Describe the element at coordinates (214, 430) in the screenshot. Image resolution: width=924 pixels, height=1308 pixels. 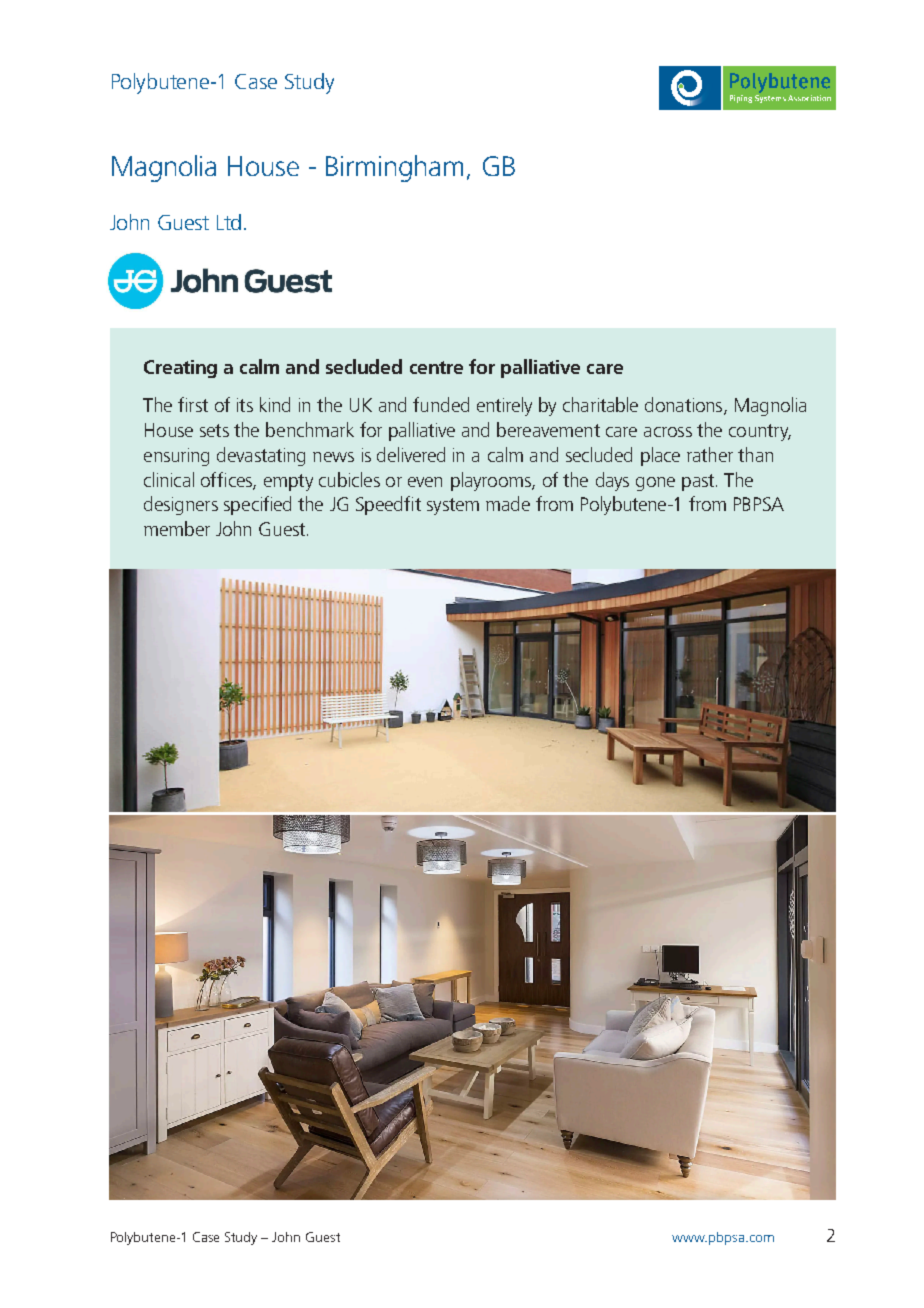
I see `sets` at that location.
